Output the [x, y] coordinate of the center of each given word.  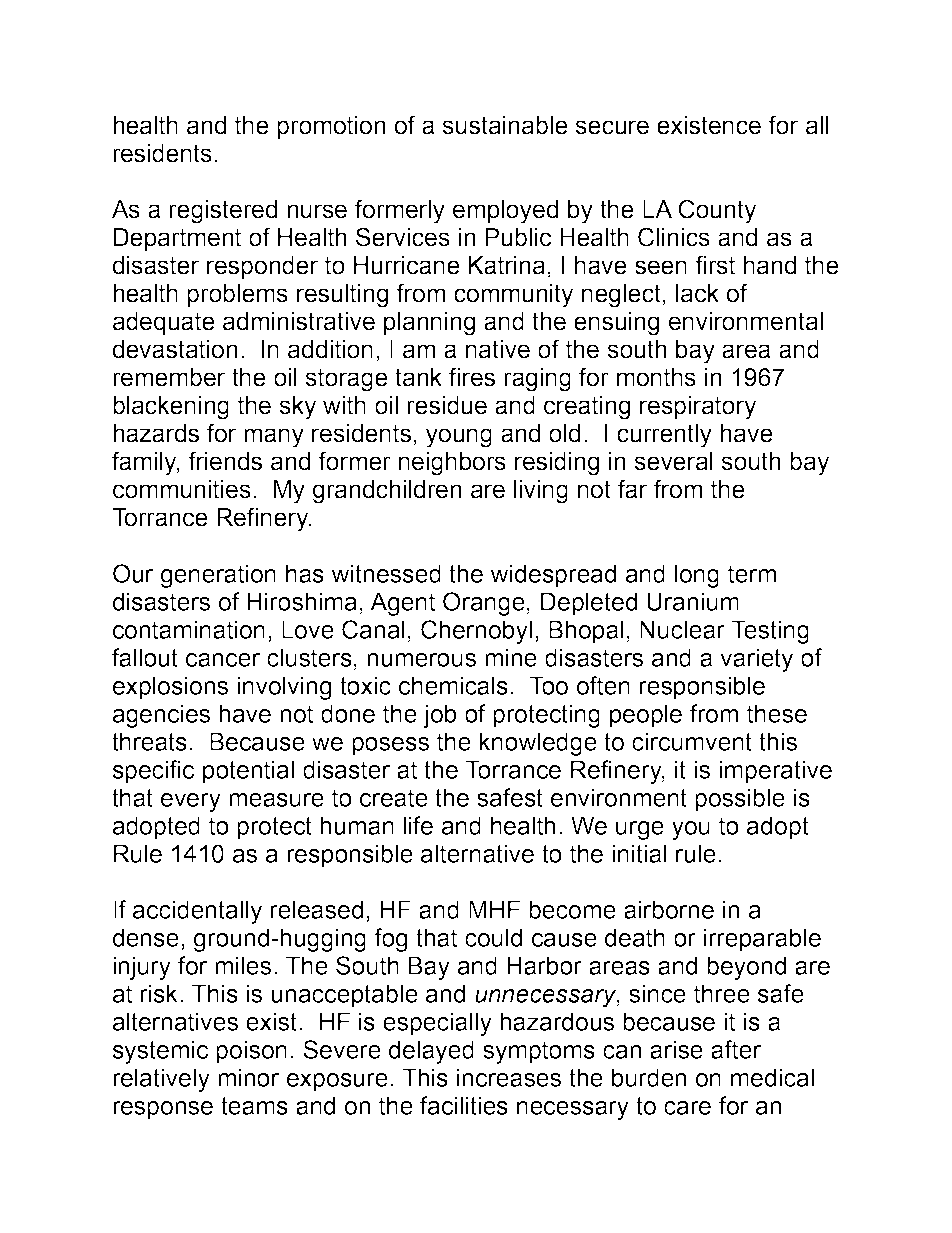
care [687, 1108]
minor [248, 1077]
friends [225, 461]
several [674, 461]
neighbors [452, 464]
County [717, 211]
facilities [464, 1105]
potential [248, 772]
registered [223, 212]
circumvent [692, 741]
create [394, 798]
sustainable [505, 125]
